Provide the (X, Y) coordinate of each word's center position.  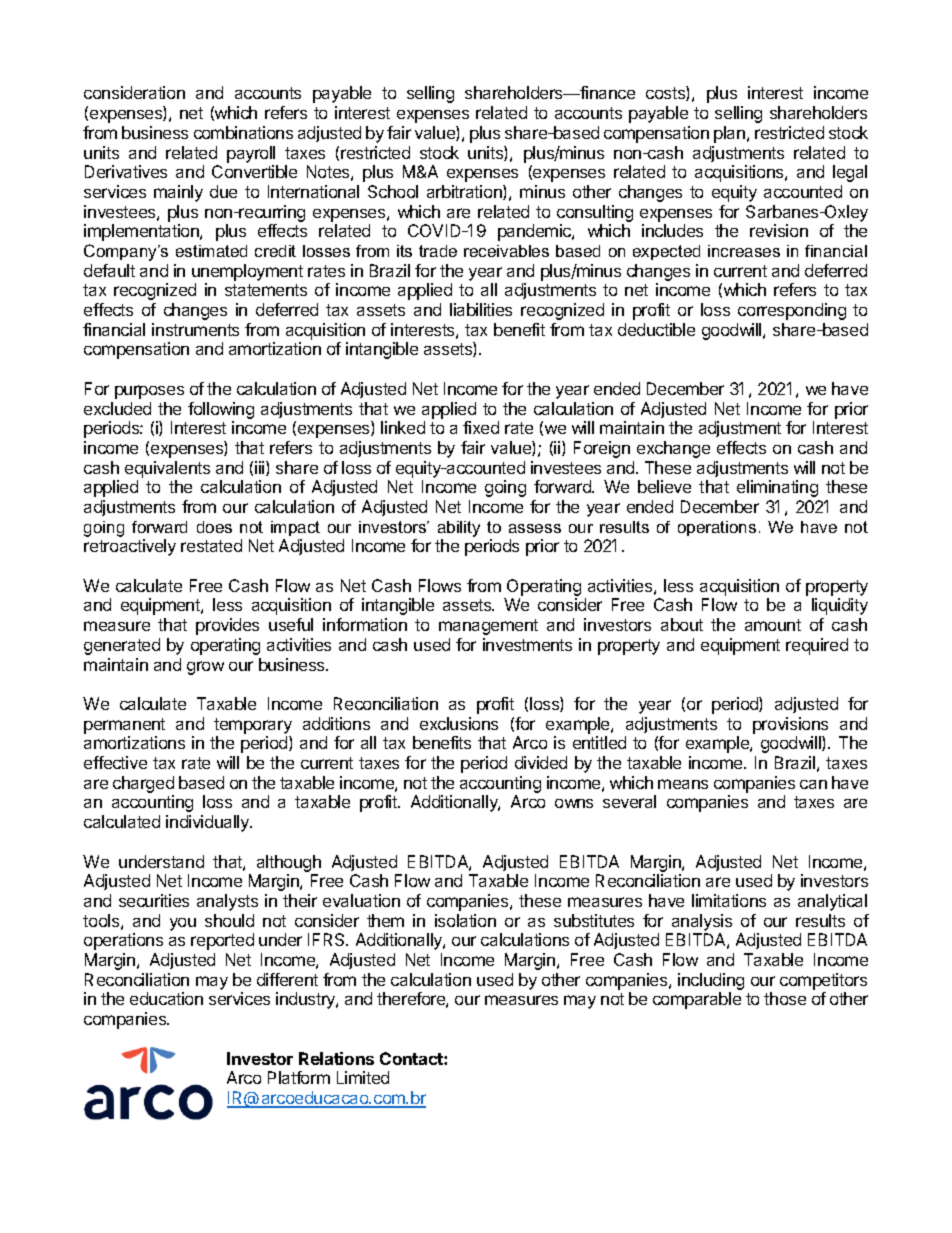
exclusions (459, 723)
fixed (481, 427)
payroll (251, 154)
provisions (790, 725)
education (166, 998)
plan (729, 134)
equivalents (167, 469)
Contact (412, 1058)
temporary (253, 726)
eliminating (777, 488)
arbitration (465, 192)
